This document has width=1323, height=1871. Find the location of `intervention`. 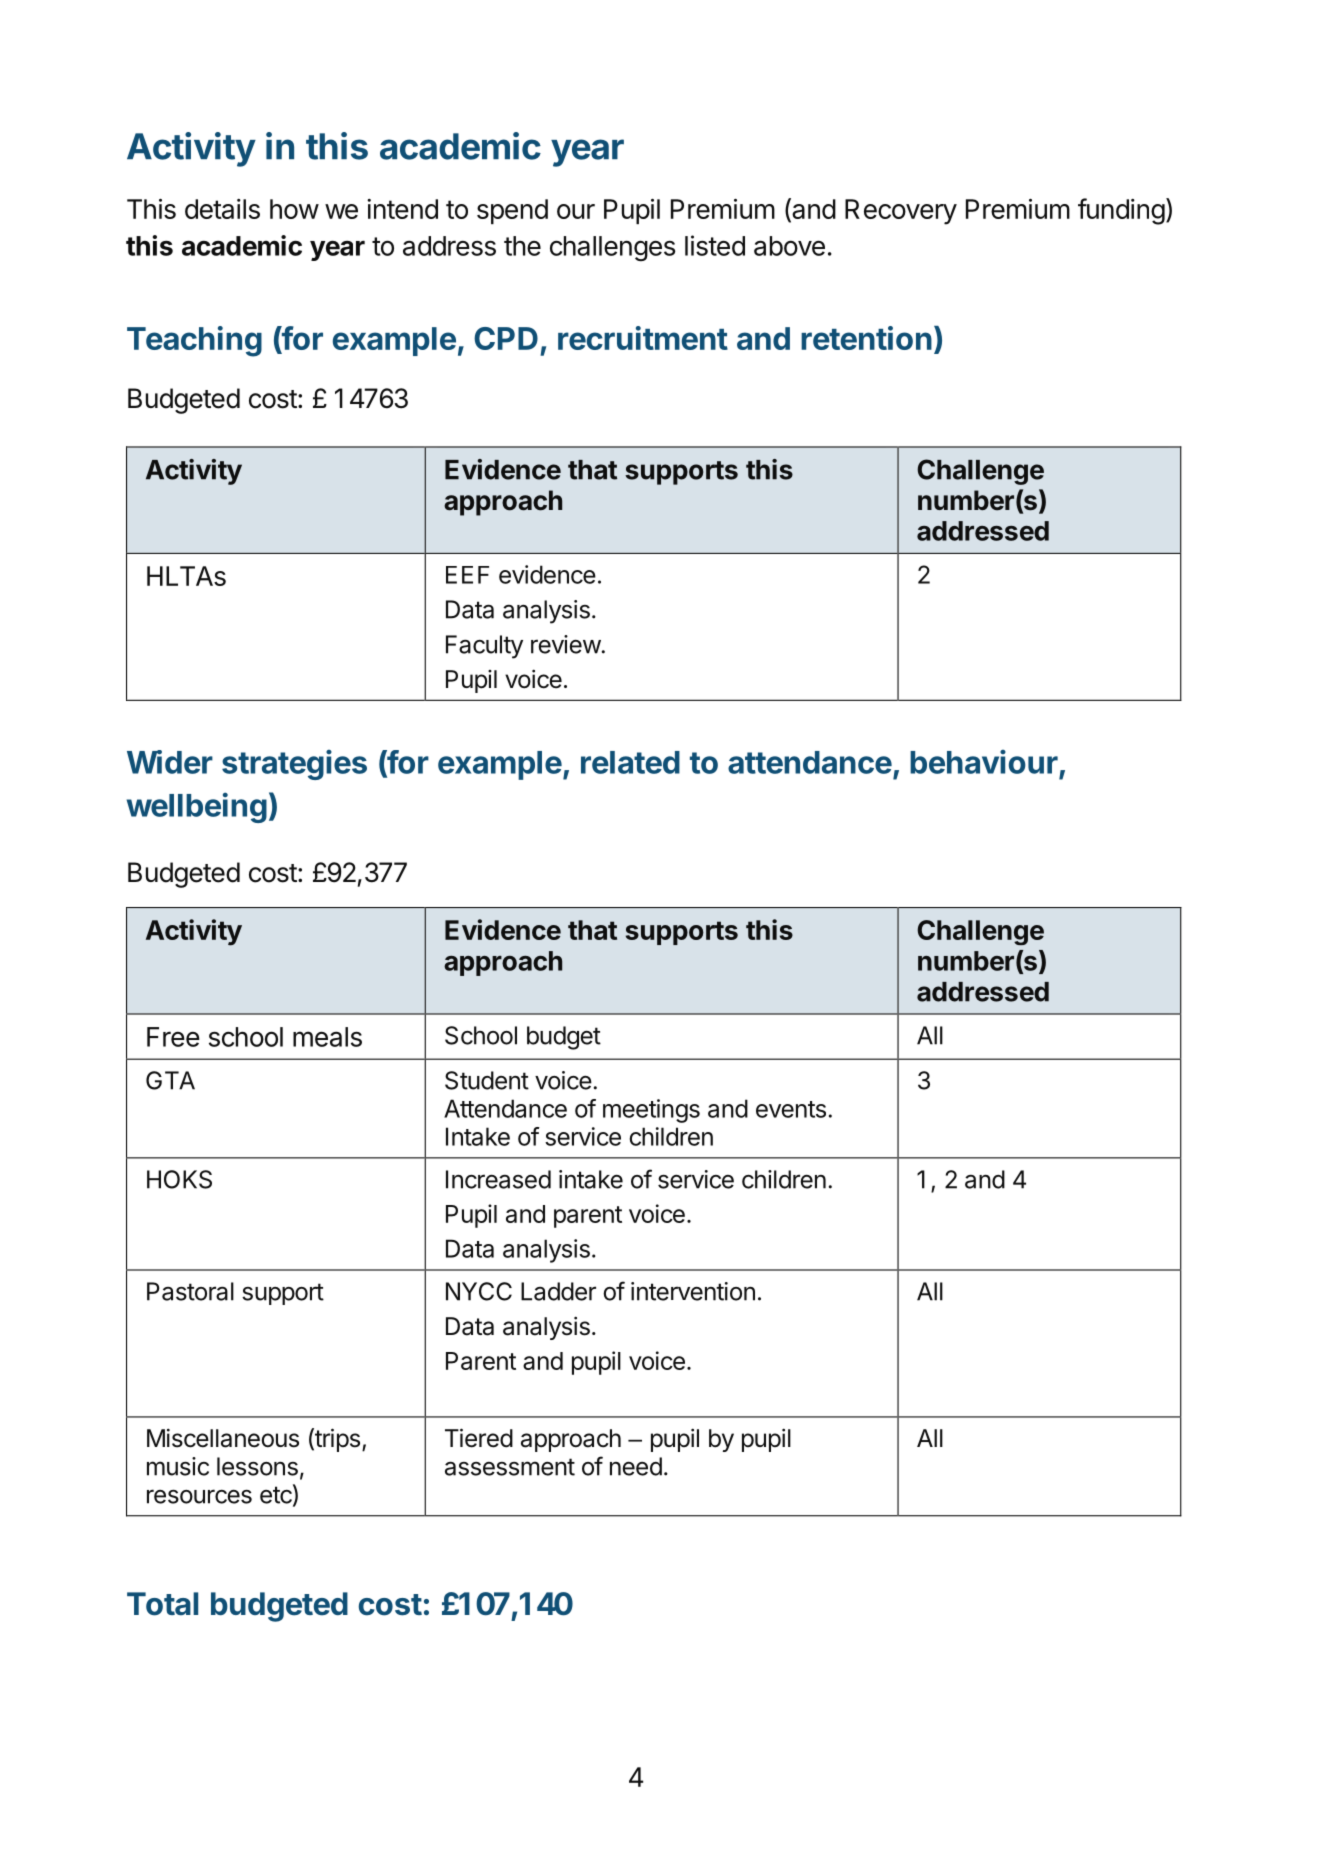

intervention is located at coordinates (693, 1291).
